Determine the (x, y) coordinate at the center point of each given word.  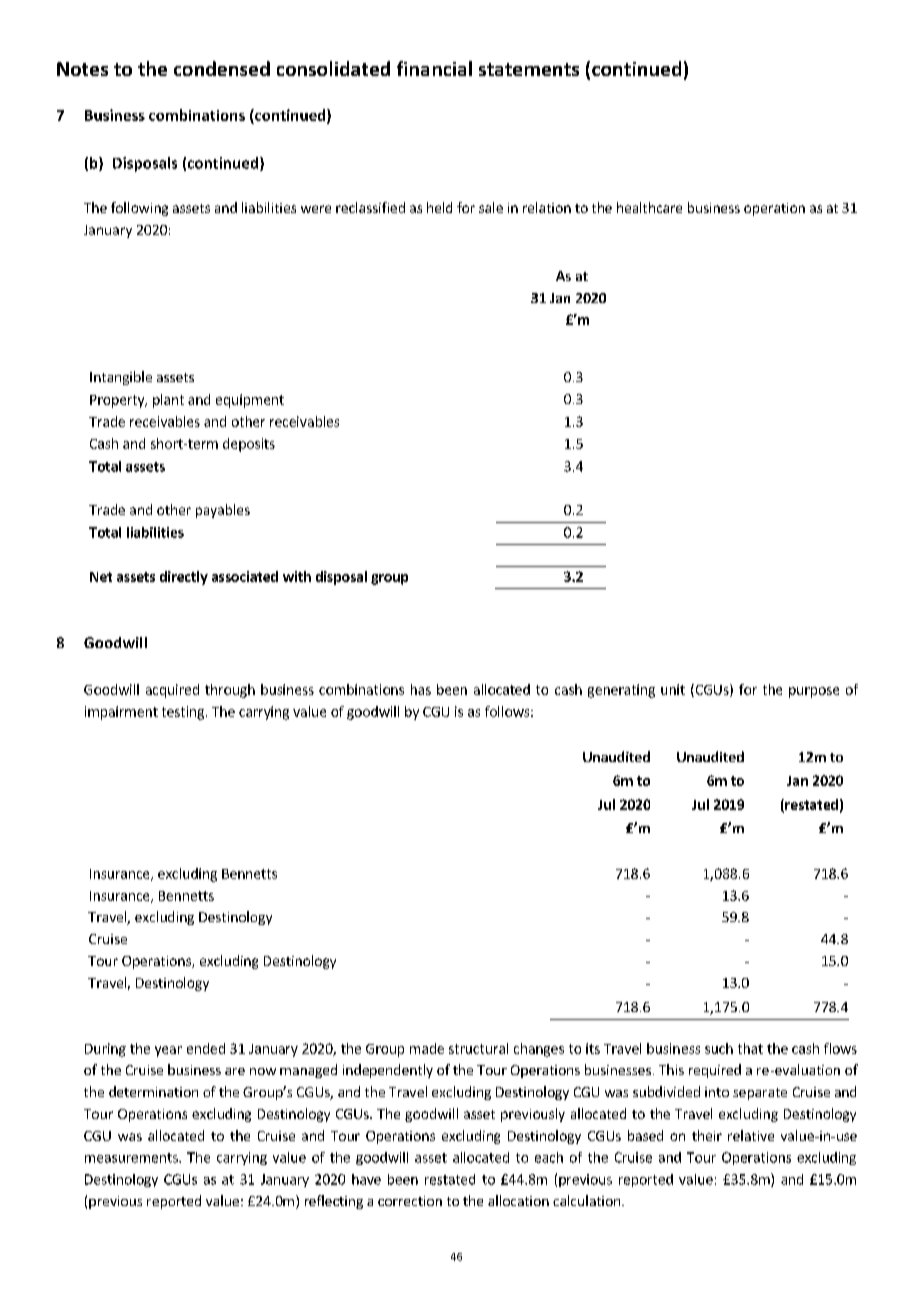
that (750, 1048)
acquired (172, 691)
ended (206, 1048)
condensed (222, 68)
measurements (132, 1158)
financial (434, 68)
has (421, 689)
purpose (814, 692)
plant (168, 401)
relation (547, 207)
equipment (250, 401)
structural (478, 1048)
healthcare (649, 207)
